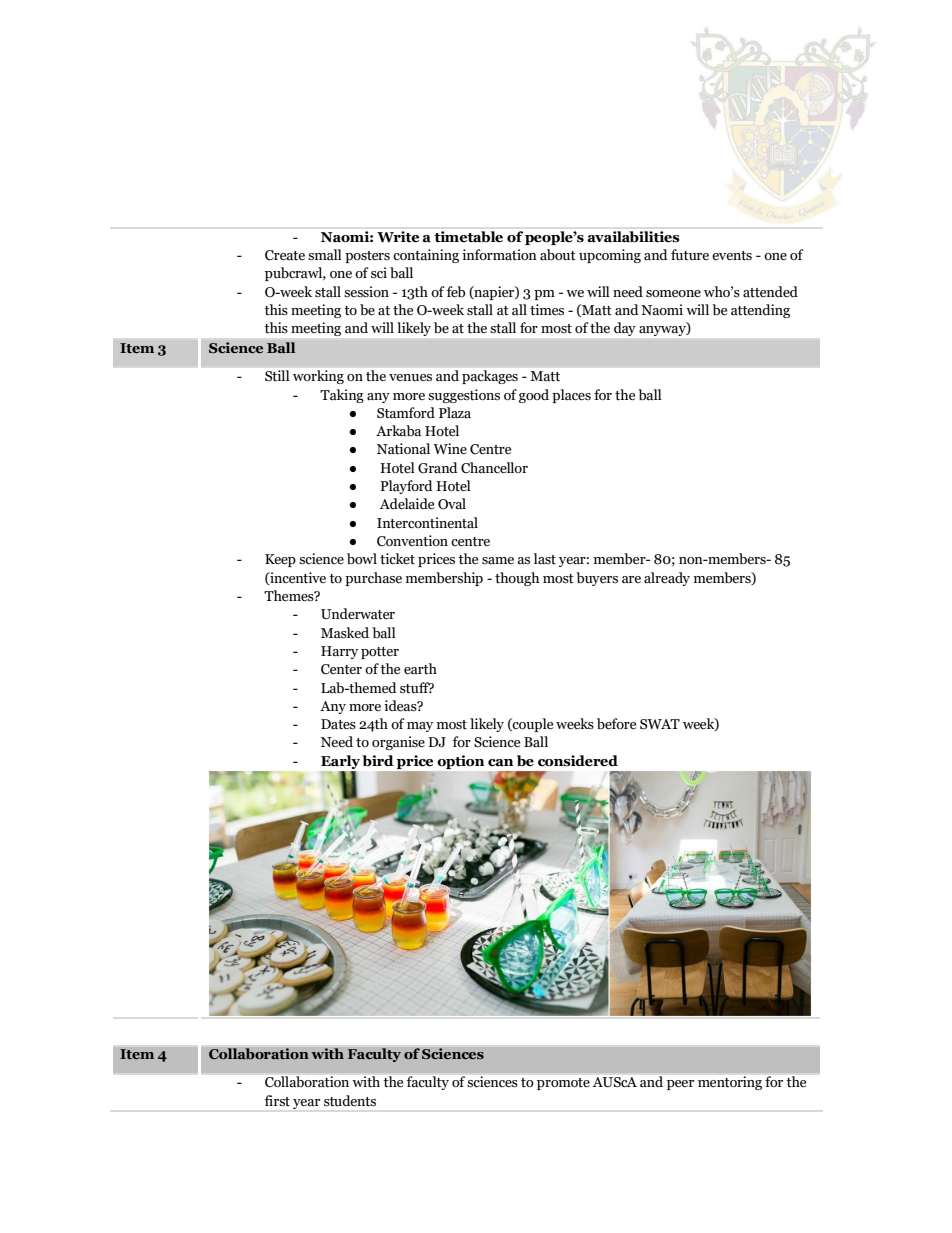 The height and width of the page is (1233, 952). What do you see at coordinates (325, 255) in the page?
I see `small` at bounding box center [325, 255].
